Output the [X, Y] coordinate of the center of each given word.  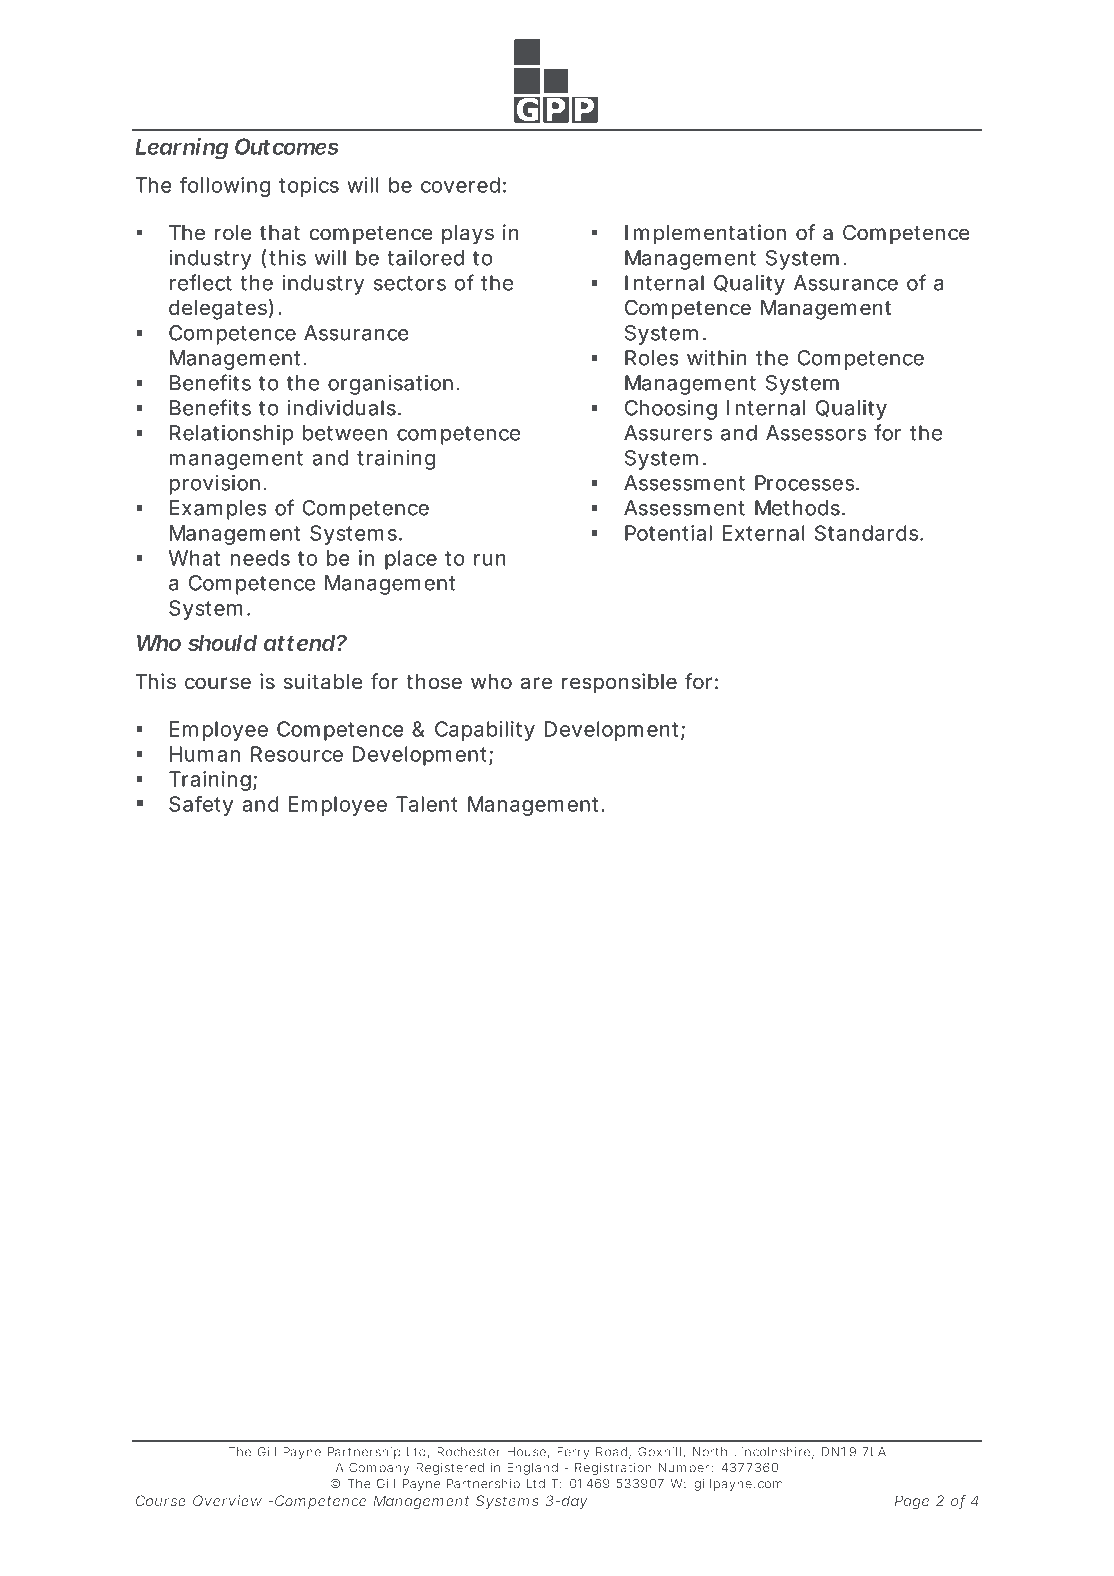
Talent [427, 804]
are [536, 683]
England [532, 1469]
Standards [866, 533]
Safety [201, 806]
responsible [619, 683]
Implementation [705, 234]
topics [309, 187]
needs [260, 558]
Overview [227, 1501]
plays [468, 235]
